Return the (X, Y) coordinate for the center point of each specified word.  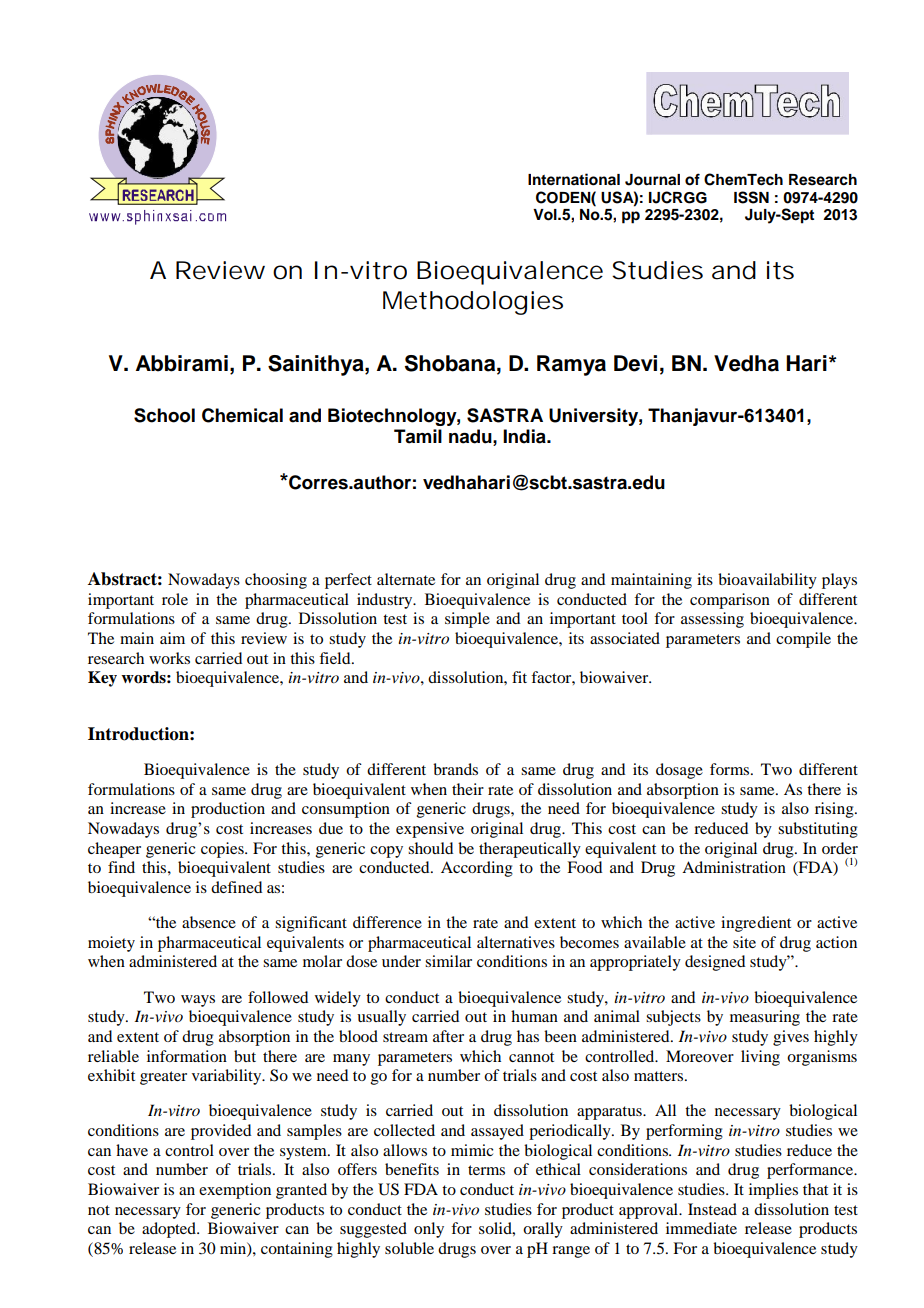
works (169, 658)
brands (455, 769)
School (164, 415)
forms (731, 769)
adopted (170, 1230)
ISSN (751, 197)
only (429, 1230)
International (574, 179)
